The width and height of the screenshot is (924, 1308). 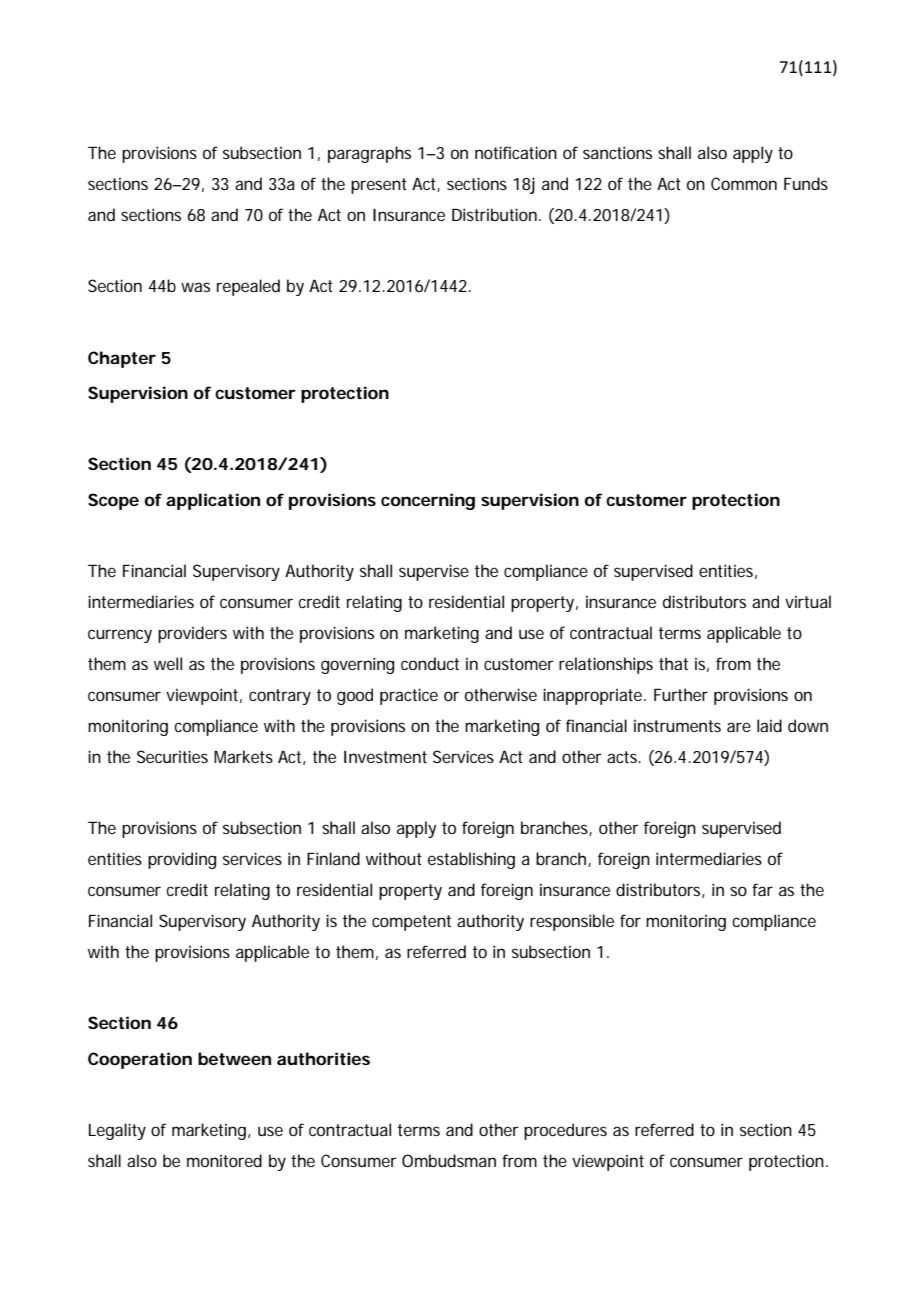 What do you see at coordinates (213, 501) in the screenshot?
I see `application` at bounding box center [213, 501].
